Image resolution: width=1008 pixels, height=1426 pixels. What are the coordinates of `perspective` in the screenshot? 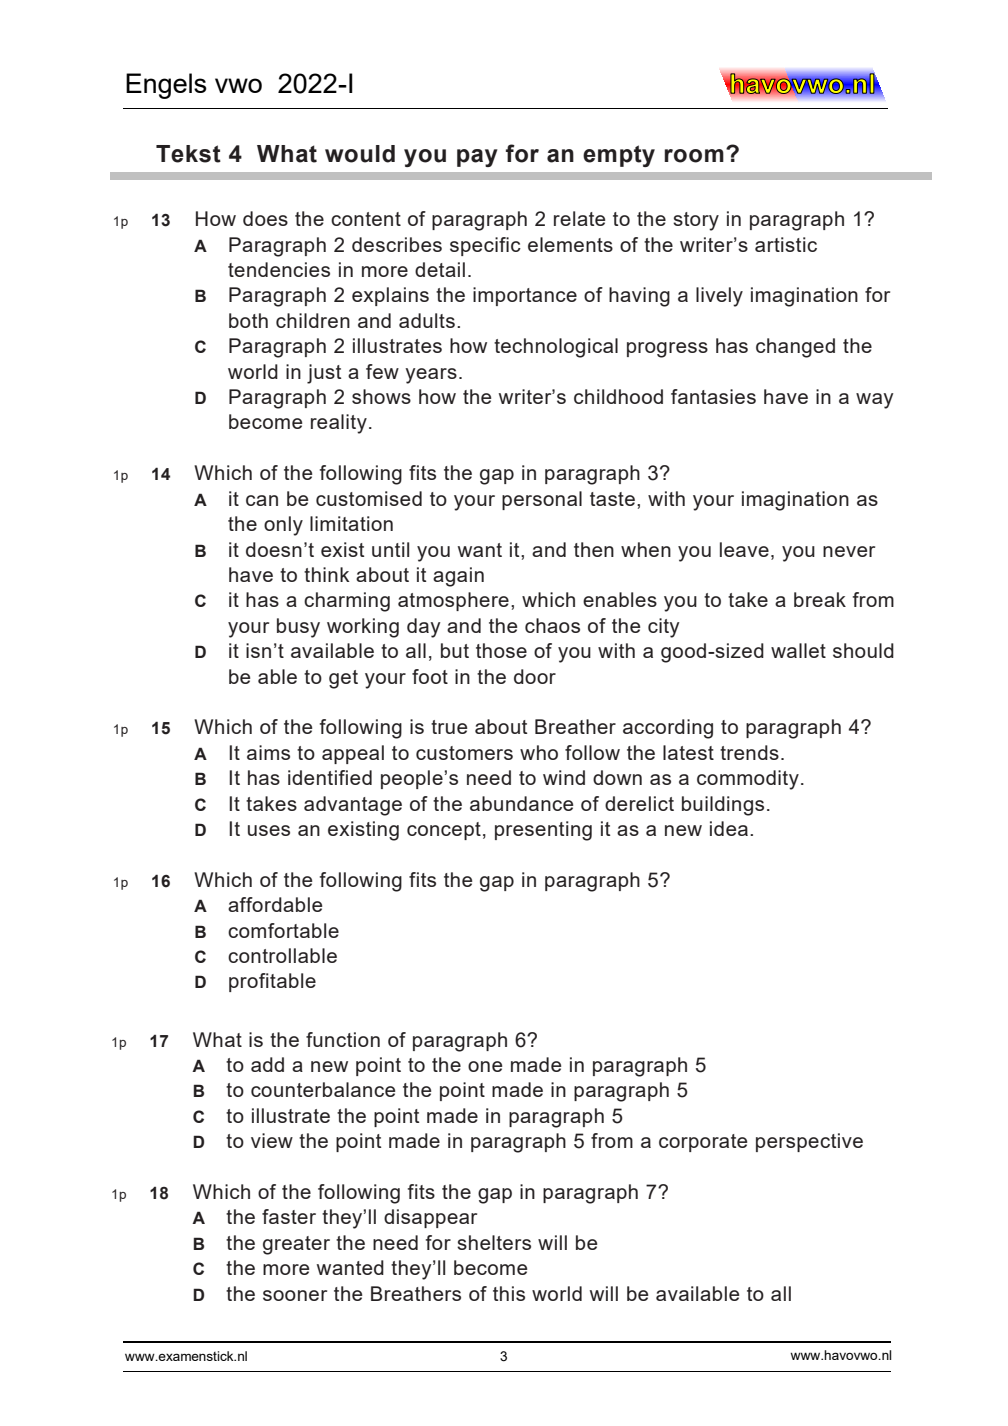 It's located at (809, 1142).
